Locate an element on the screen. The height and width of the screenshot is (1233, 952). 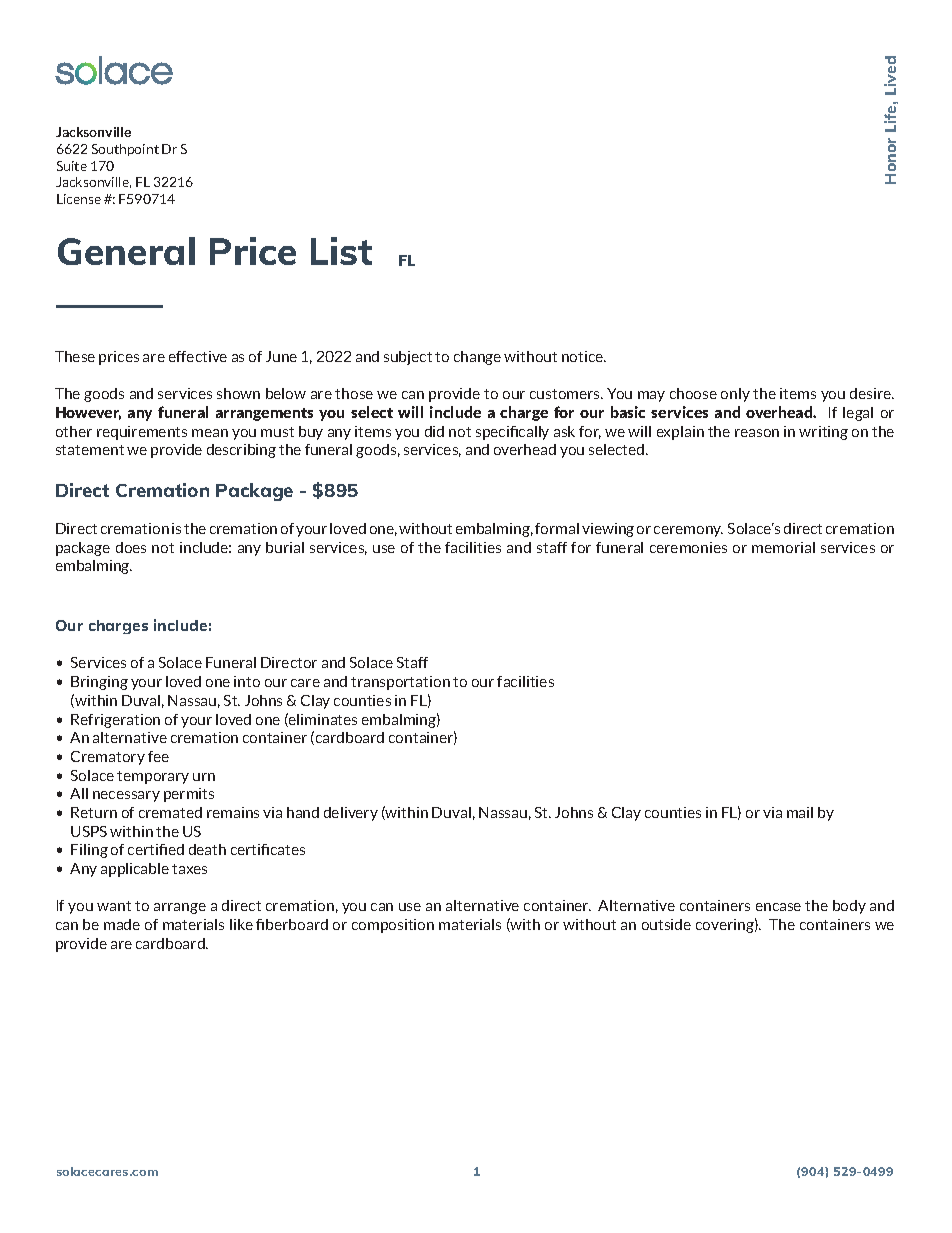
transportation is located at coordinates (400, 683).
